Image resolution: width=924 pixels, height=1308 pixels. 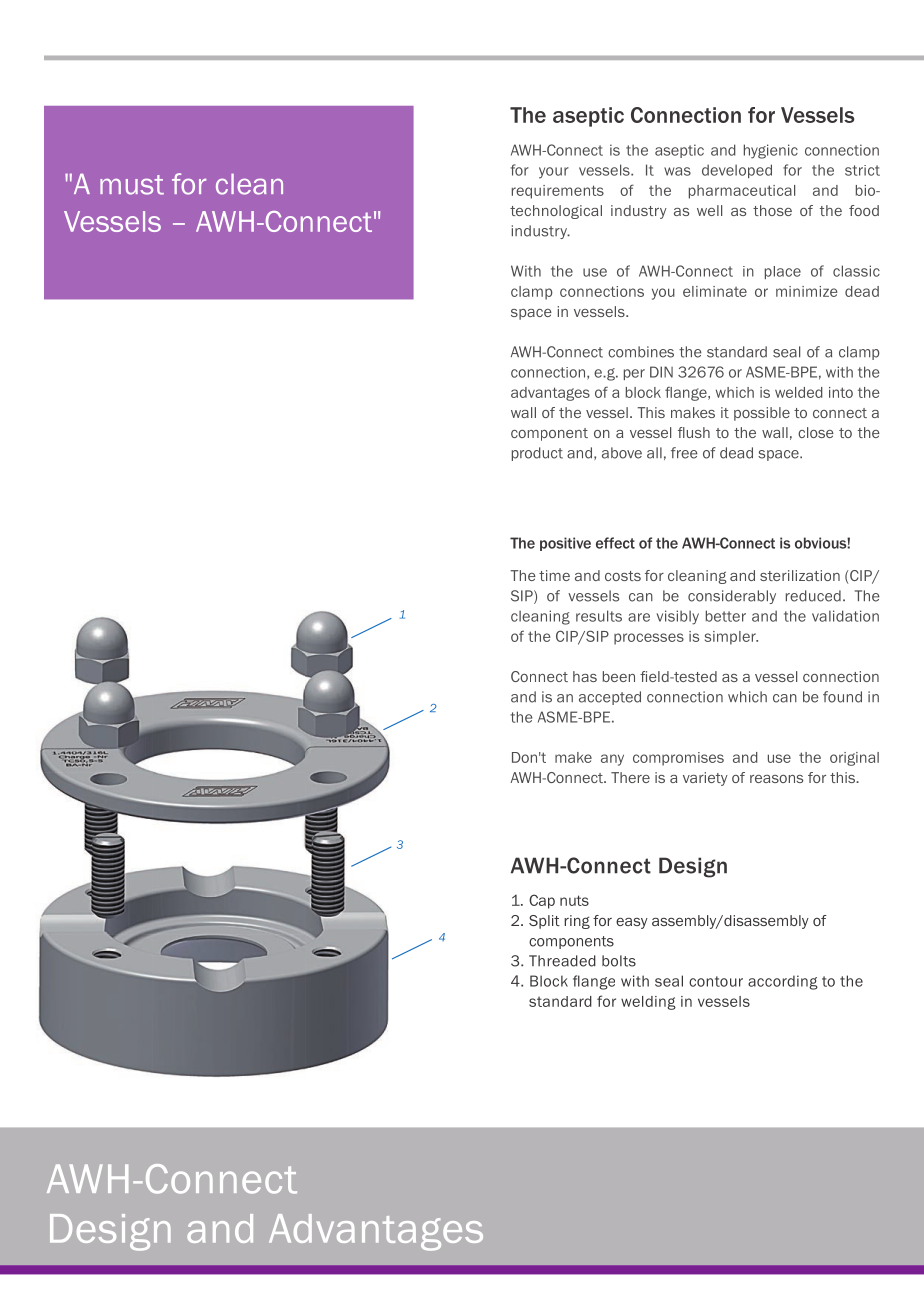 What do you see at coordinates (554, 173) in the screenshot?
I see `your` at bounding box center [554, 173].
